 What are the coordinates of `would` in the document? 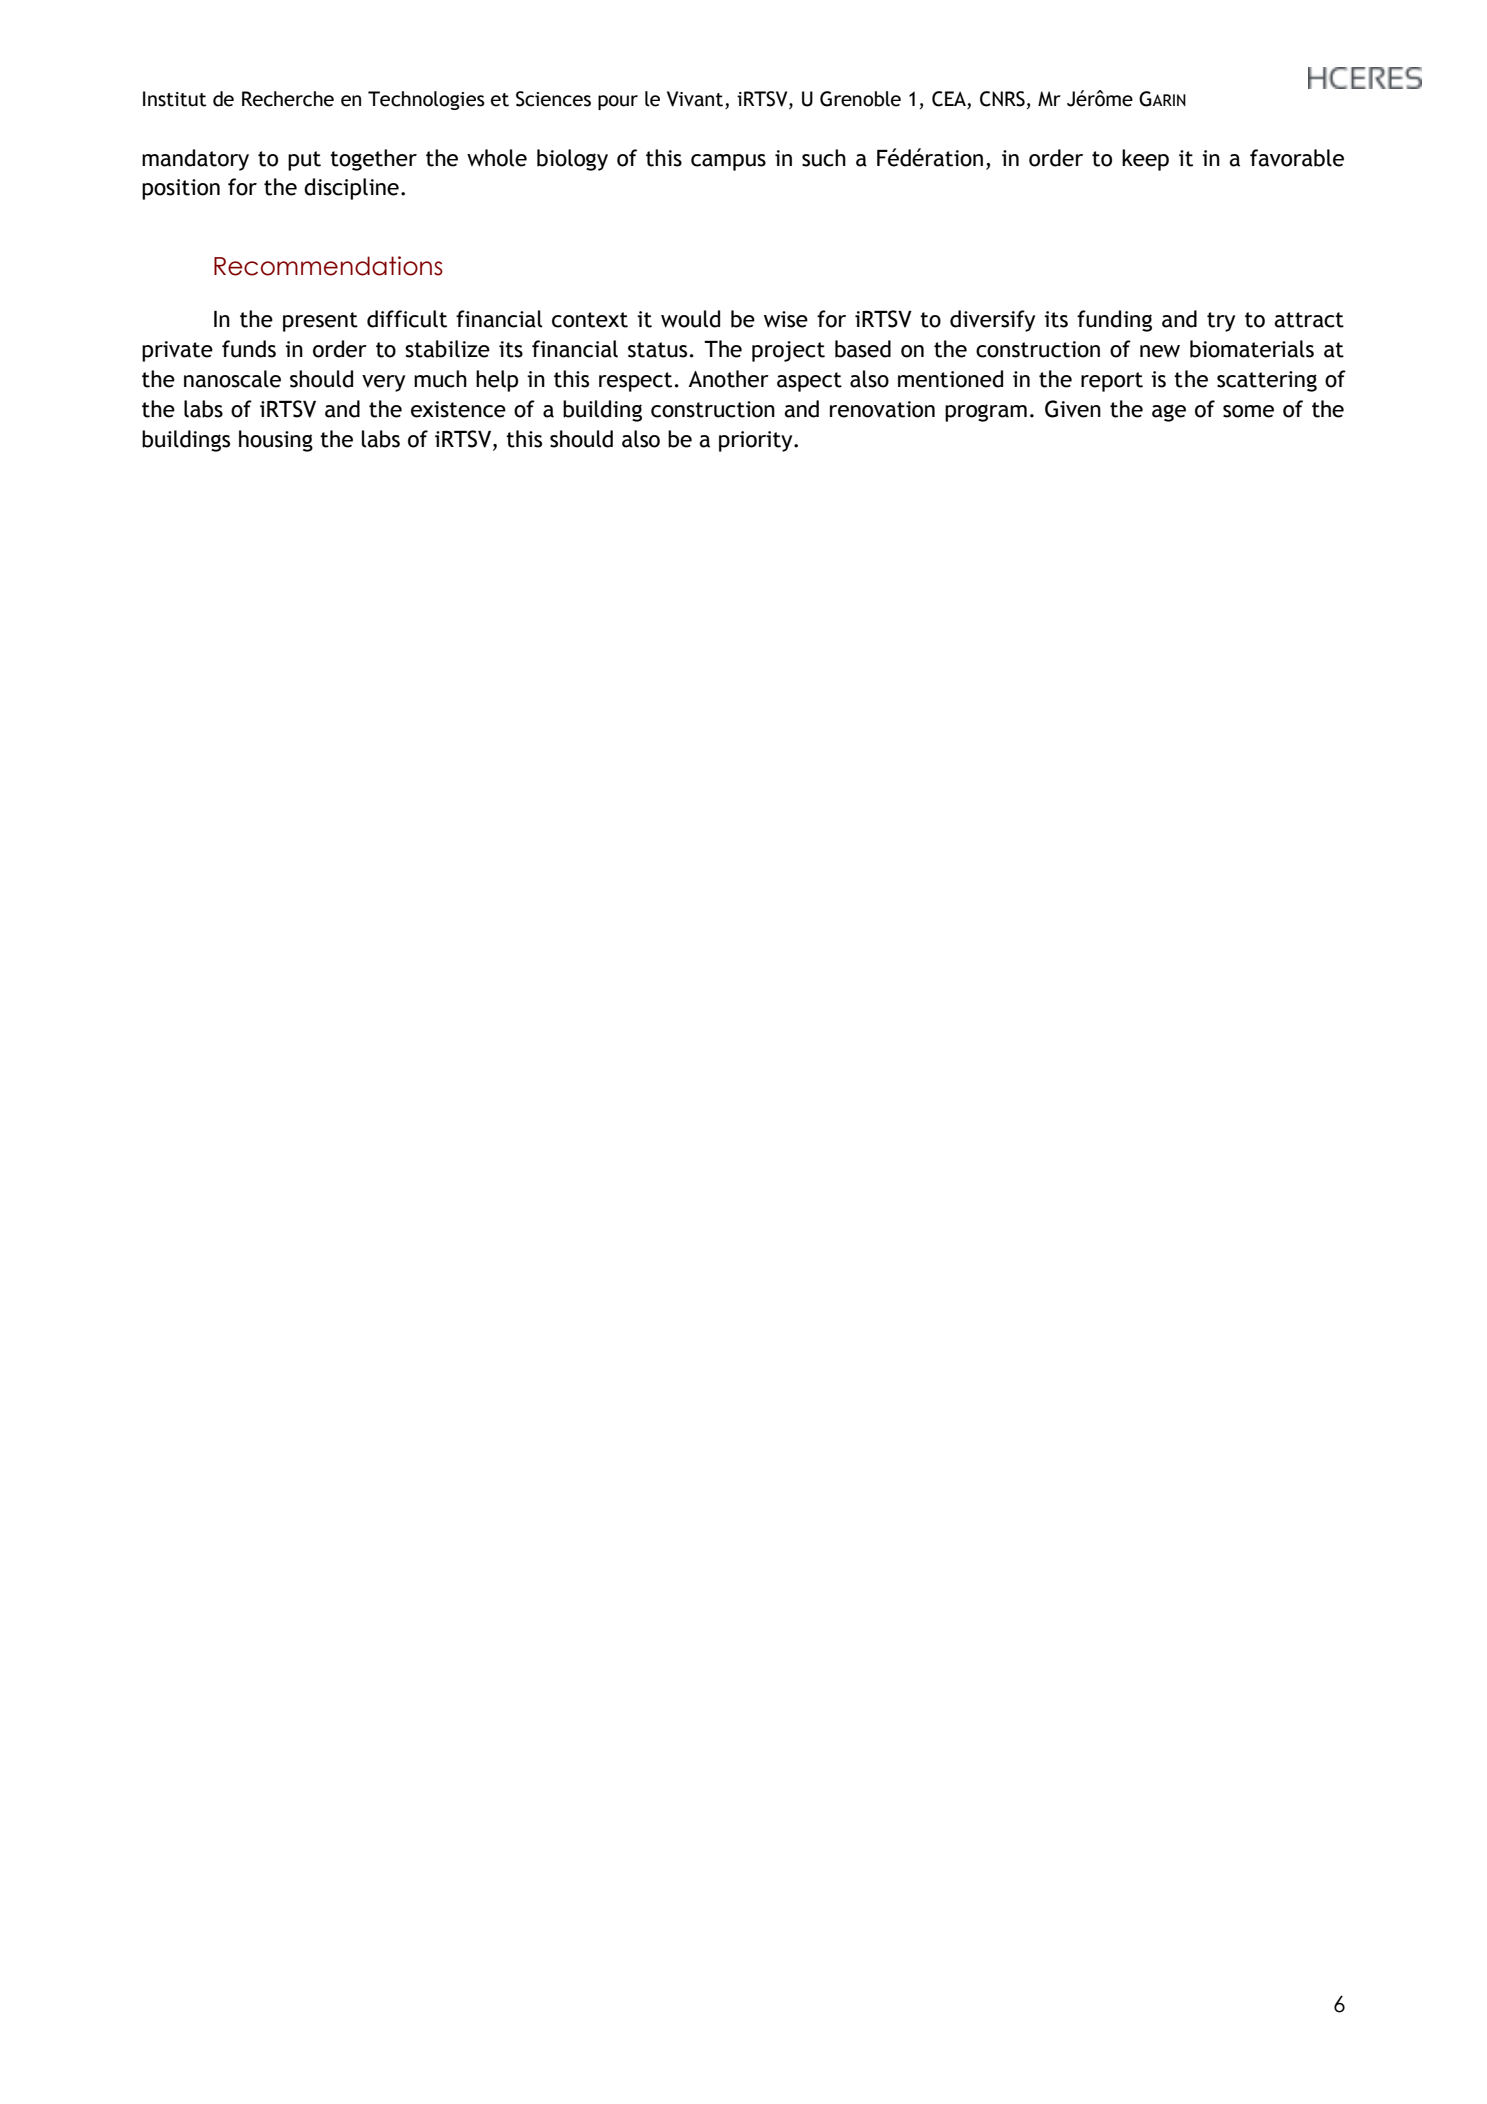 It's located at (690, 319).
